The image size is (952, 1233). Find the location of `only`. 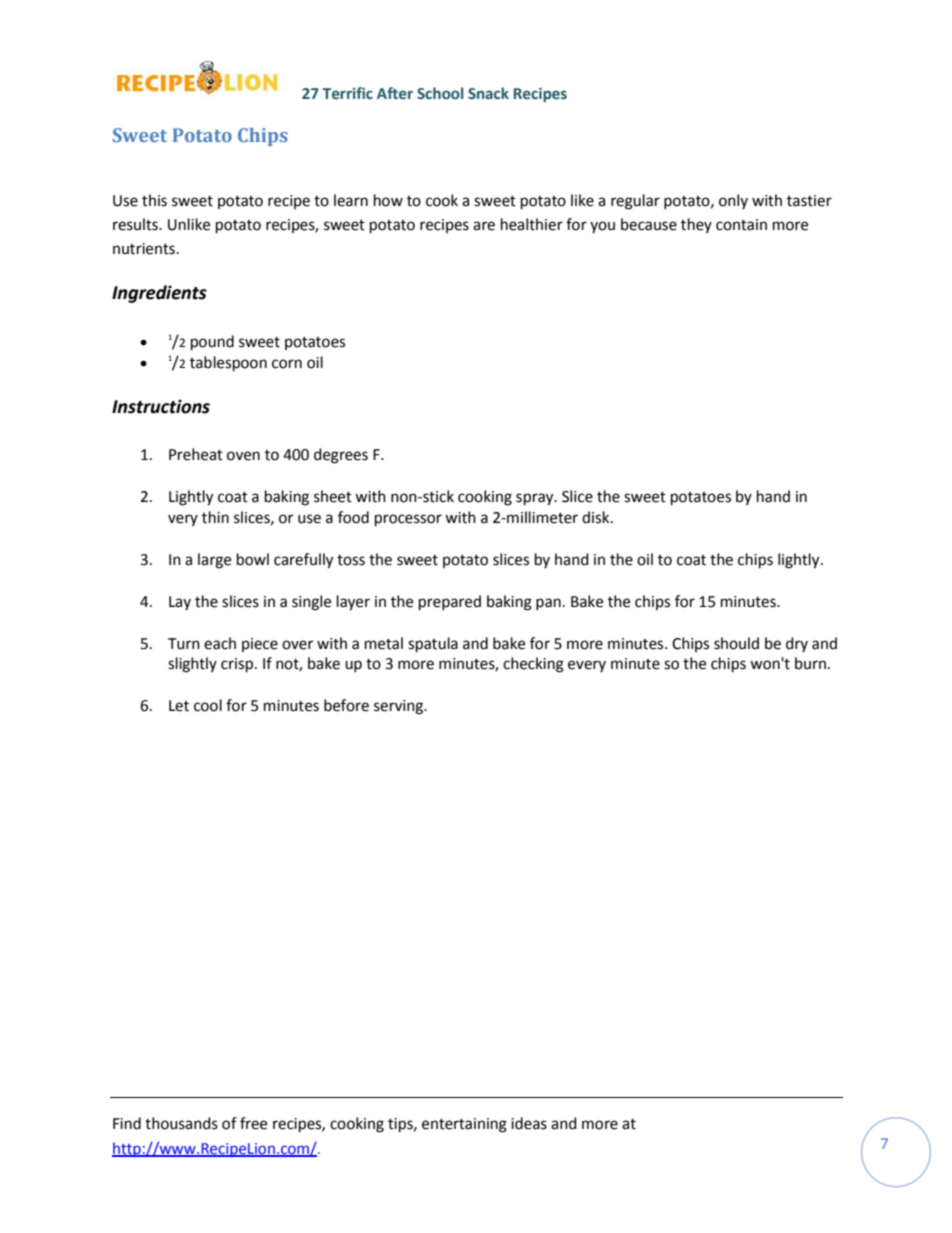

only is located at coordinates (733, 201).
